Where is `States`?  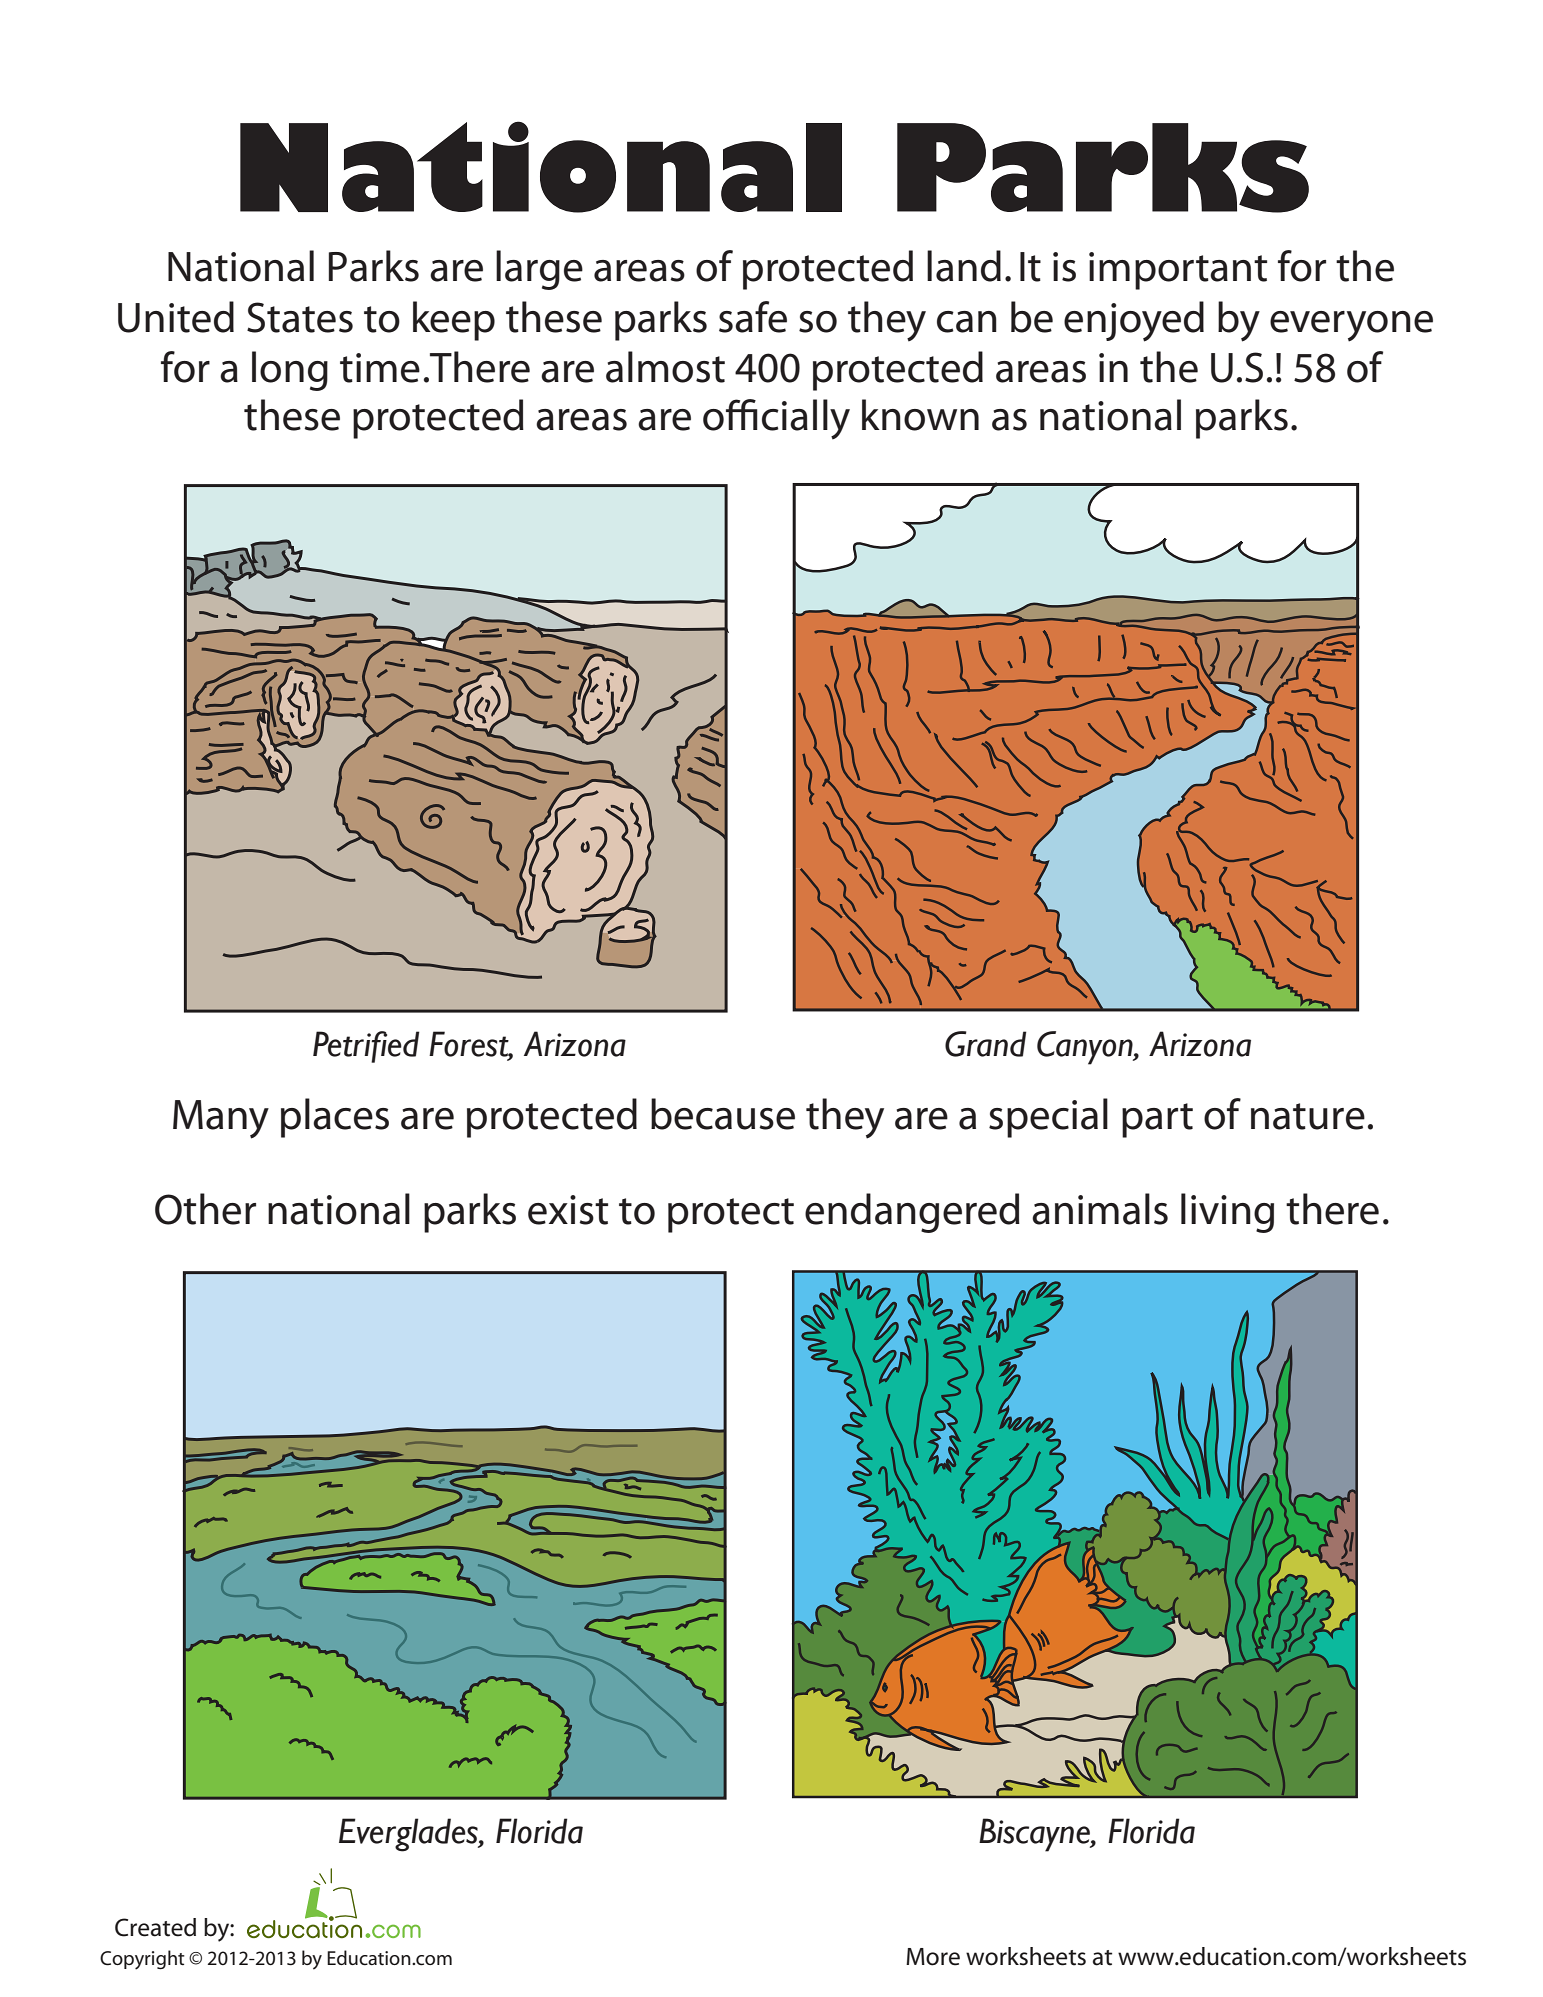 States is located at coordinates (300, 317).
